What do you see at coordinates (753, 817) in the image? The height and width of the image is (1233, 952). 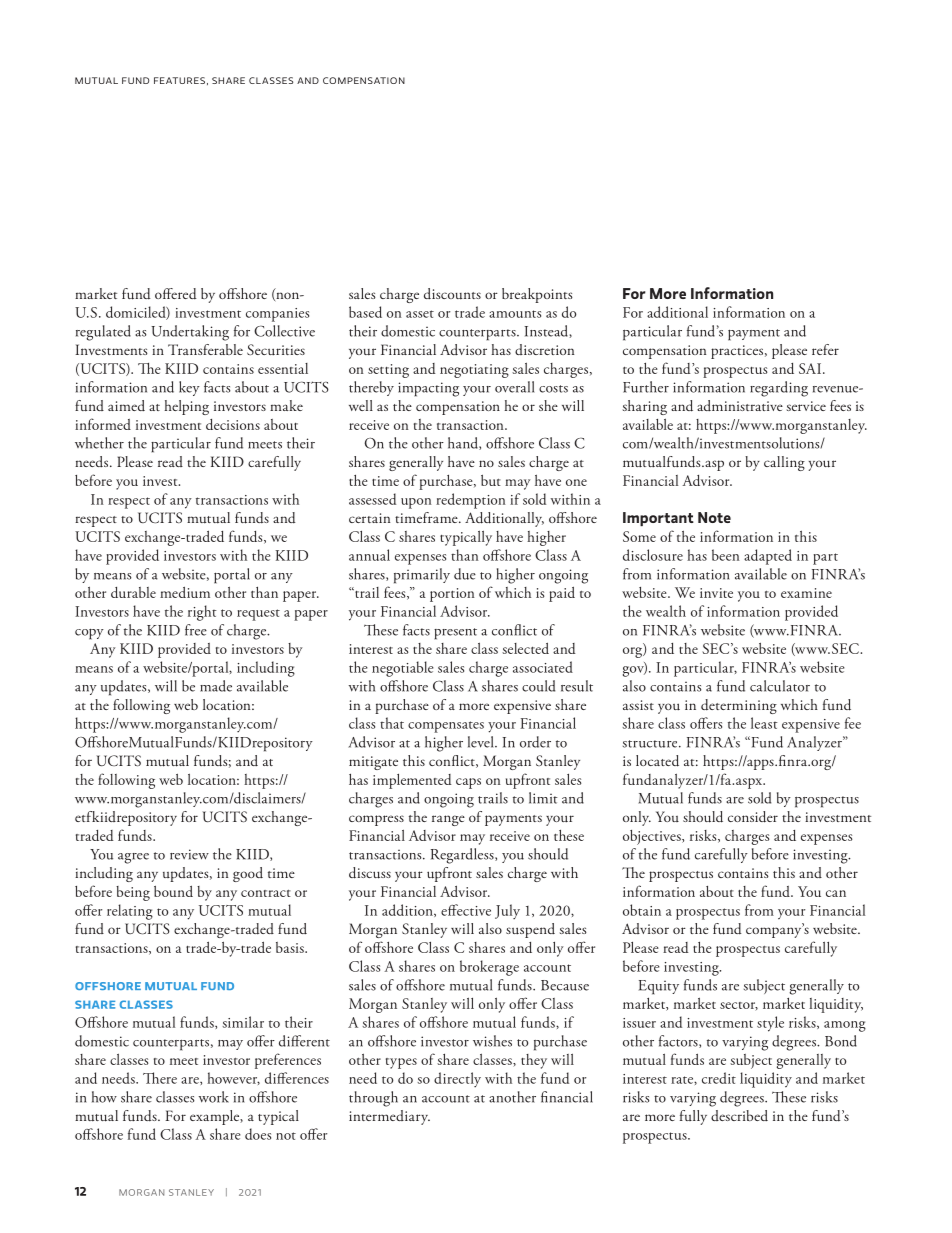 I see `consider` at bounding box center [753, 817].
